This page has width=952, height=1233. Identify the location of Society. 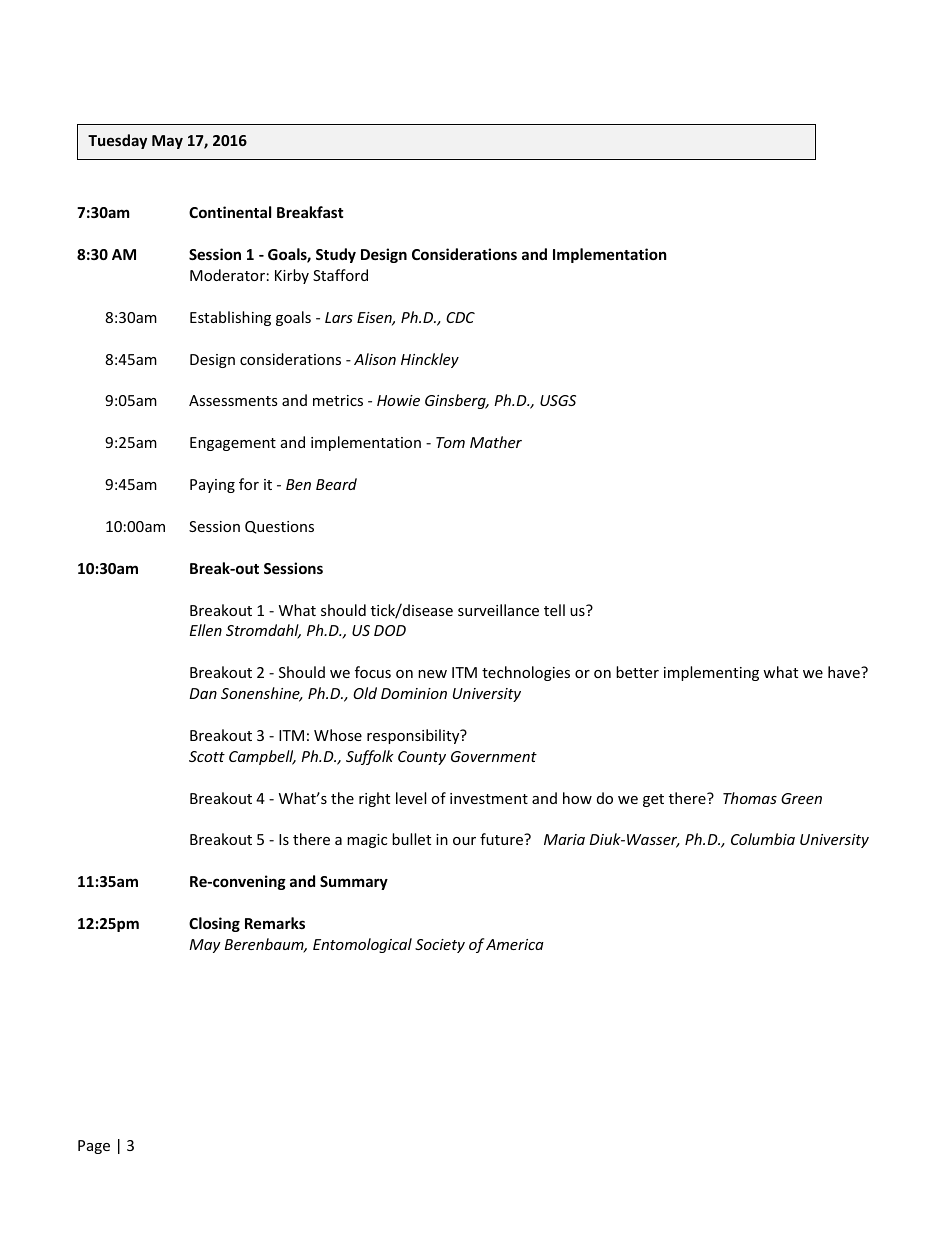
(440, 946).
